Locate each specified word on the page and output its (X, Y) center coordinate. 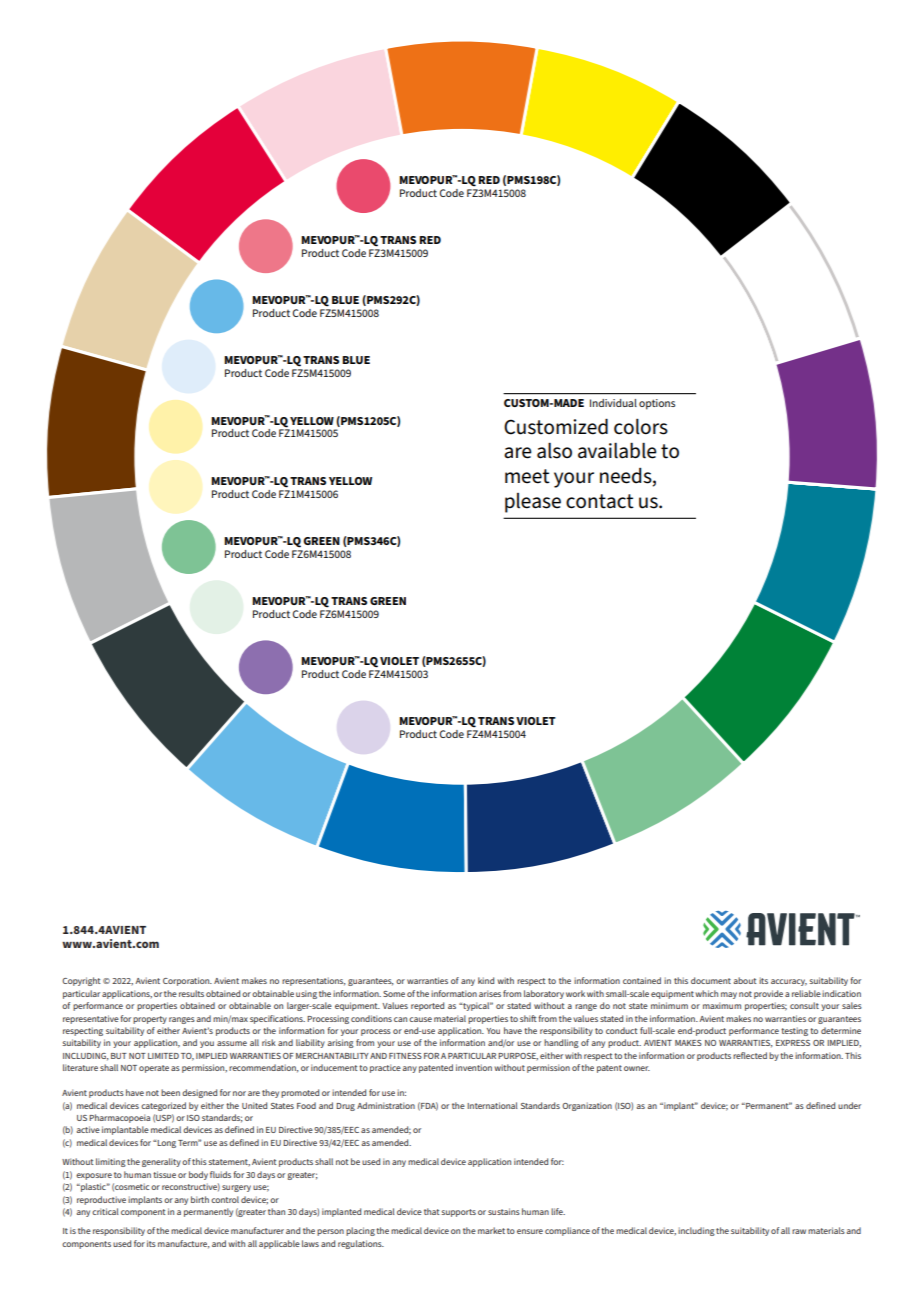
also (554, 451)
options (657, 404)
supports (459, 1213)
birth (200, 1199)
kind (486, 980)
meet (527, 476)
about (745, 980)
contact (600, 501)
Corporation (187, 981)
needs (627, 477)
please (533, 503)
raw (799, 1231)
